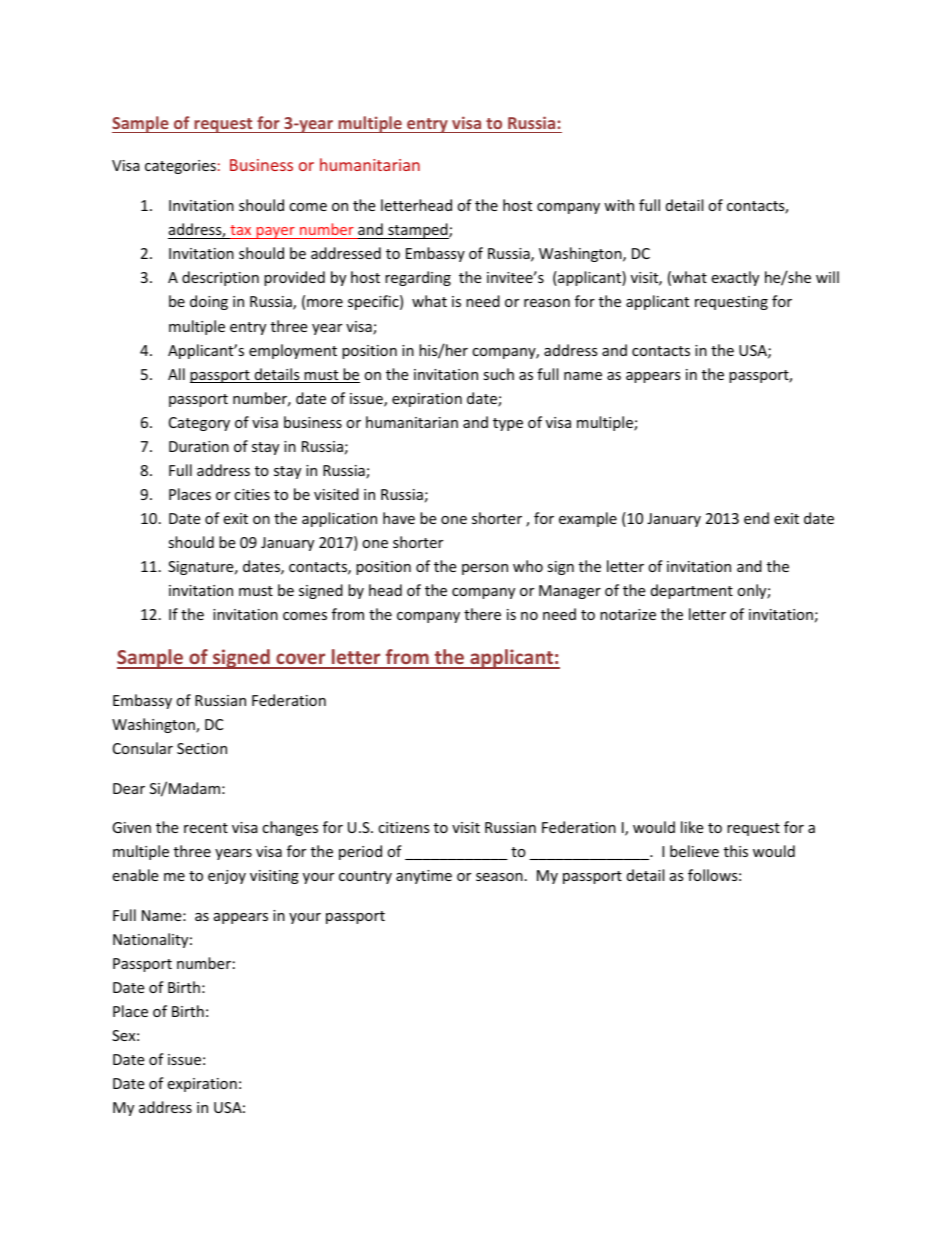 This screenshot has height=1233, width=952. What do you see at coordinates (176, 374) in the screenshot?
I see `All` at bounding box center [176, 374].
